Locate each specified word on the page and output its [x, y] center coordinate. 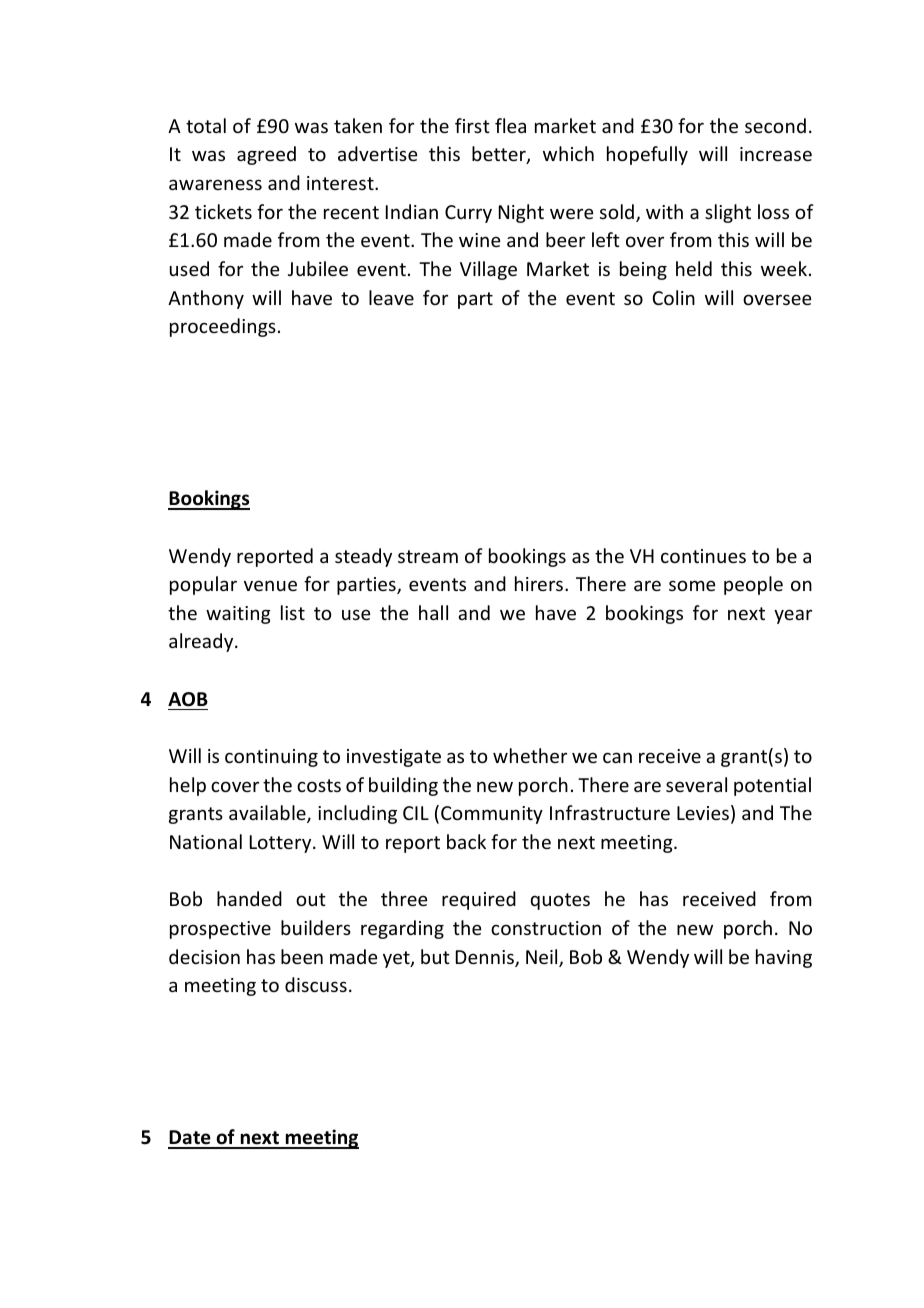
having [784, 958]
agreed [266, 155]
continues [703, 556]
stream [428, 556]
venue [270, 585]
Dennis [486, 958]
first [472, 125]
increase [776, 154]
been [302, 956]
